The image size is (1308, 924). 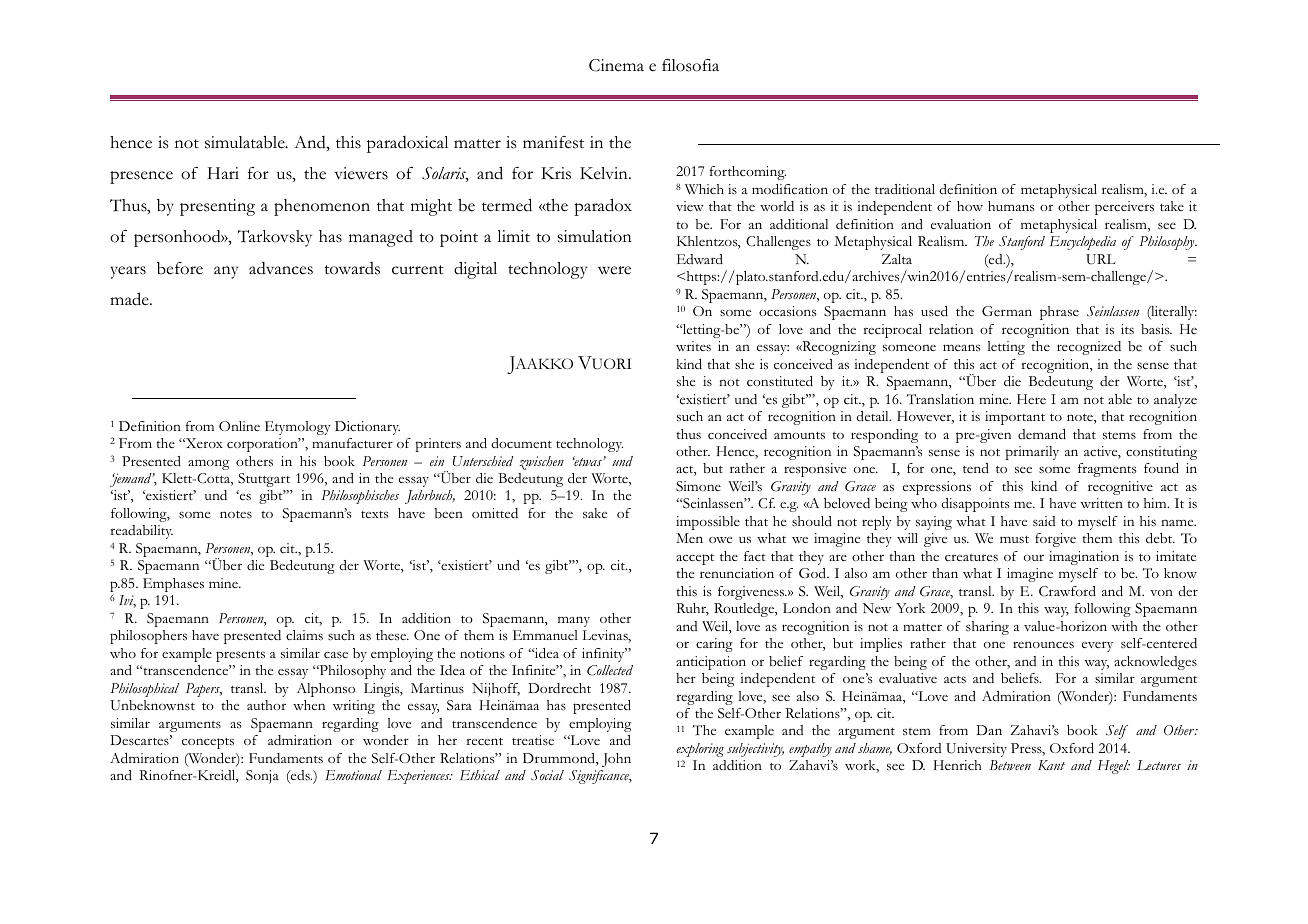 What do you see at coordinates (1011, 206) in the document?
I see `humans` at bounding box center [1011, 206].
